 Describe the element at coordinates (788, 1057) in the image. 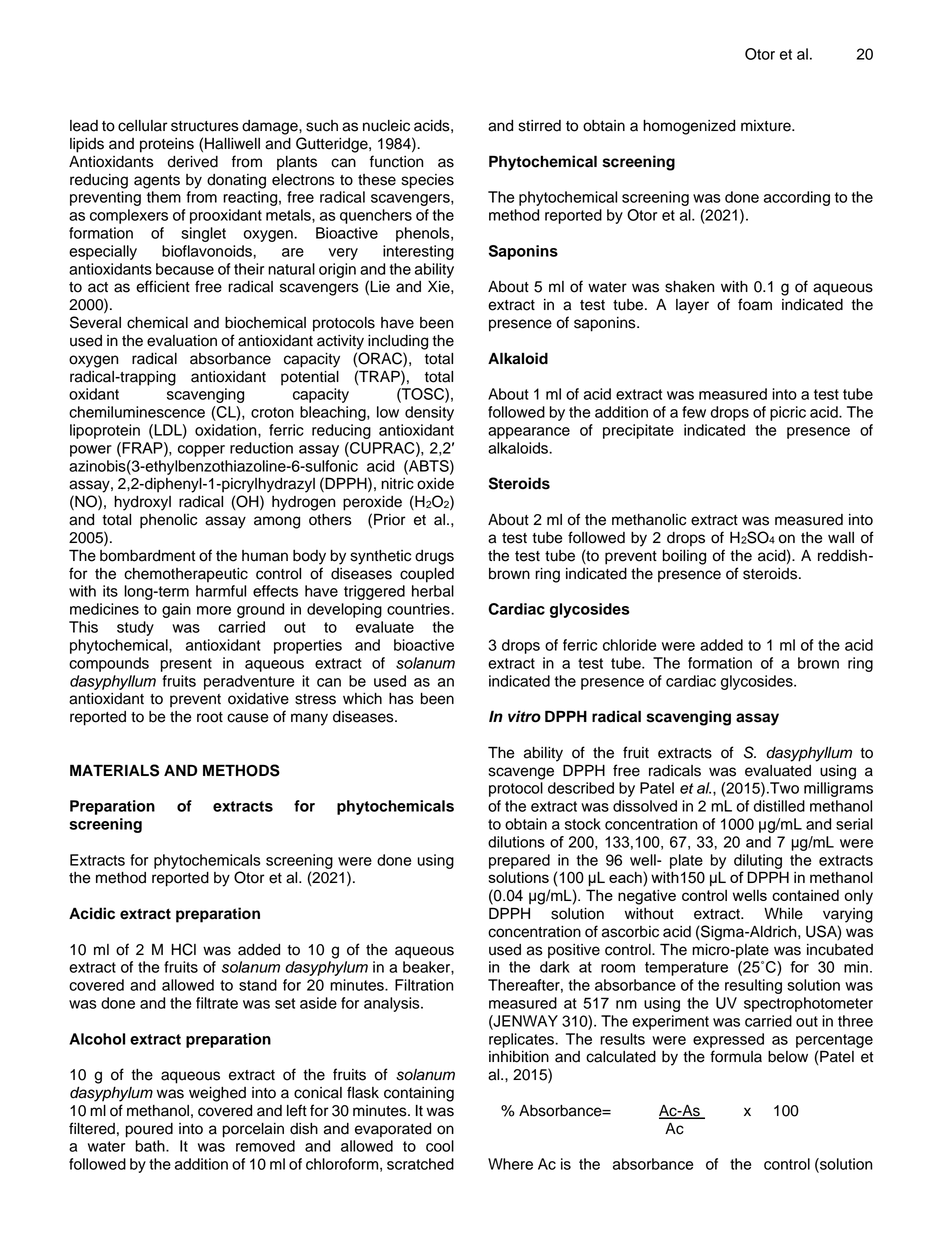

I see `below` at that location.
